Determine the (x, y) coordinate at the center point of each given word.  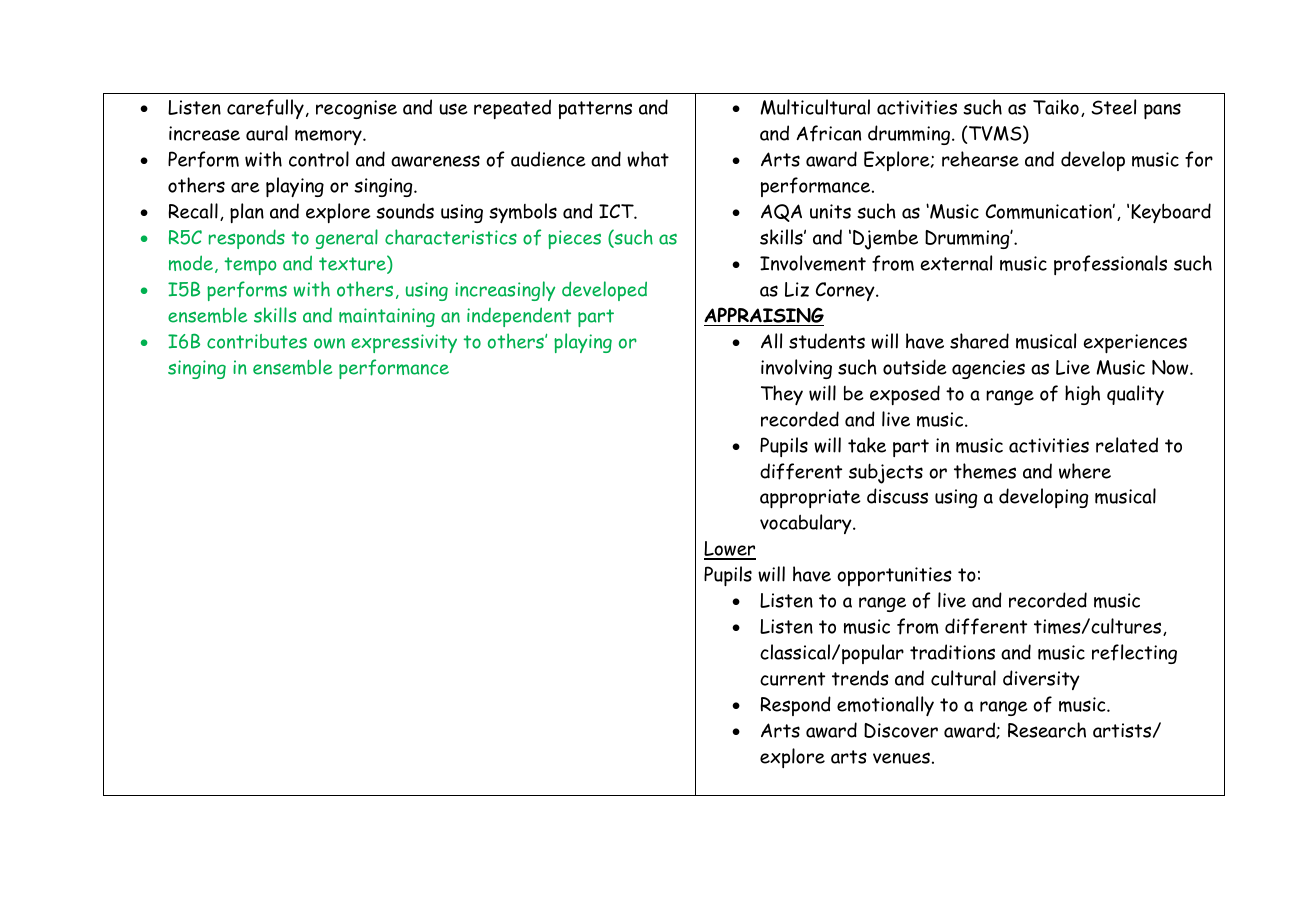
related (1127, 445)
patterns (595, 110)
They (782, 395)
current (792, 679)
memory (329, 137)
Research (1047, 730)
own (329, 343)
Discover (901, 730)
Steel (1114, 107)
